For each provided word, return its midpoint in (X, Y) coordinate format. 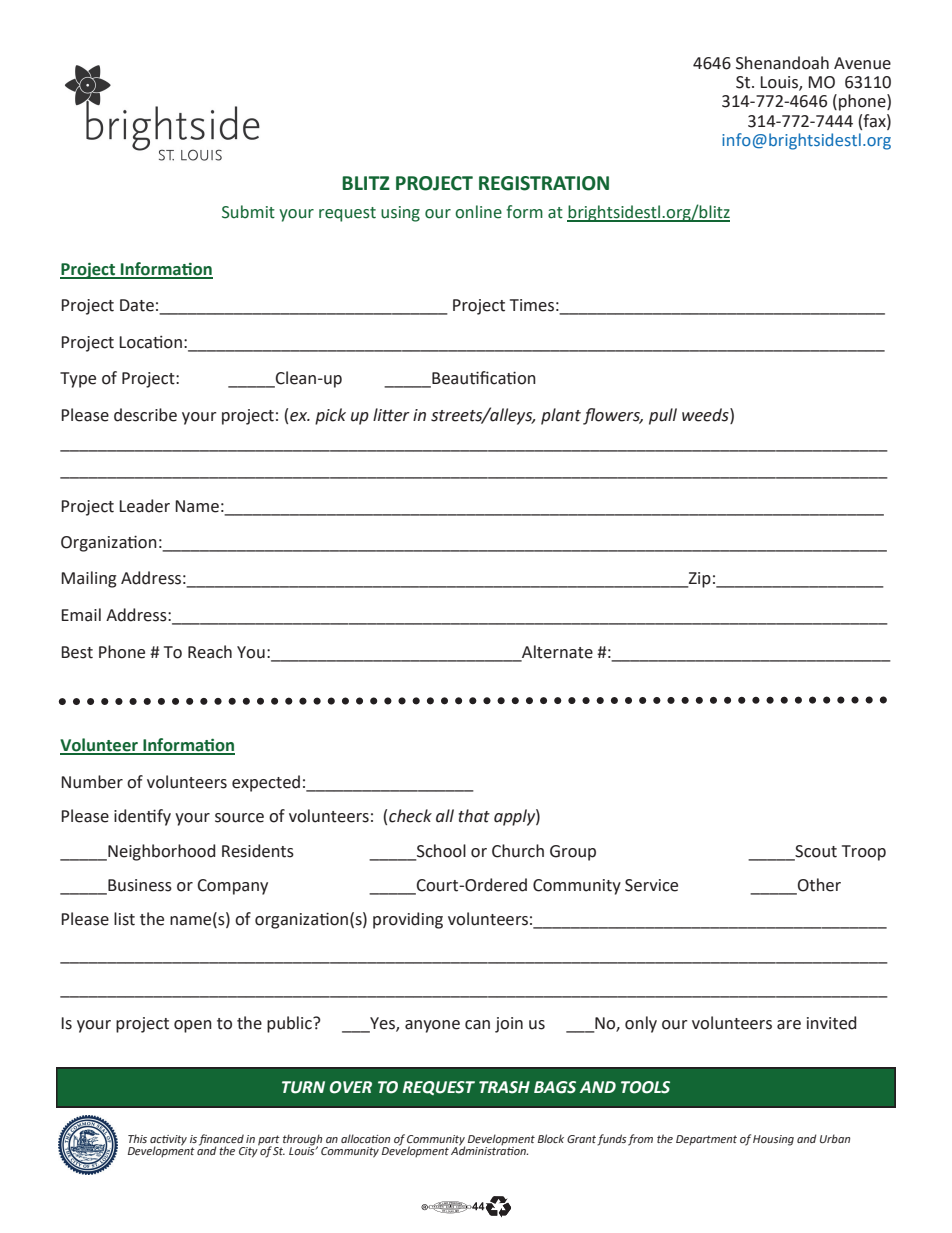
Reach (210, 652)
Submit (248, 212)
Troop (864, 853)
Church (518, 851)
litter (391, 415)
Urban (835, 1138)
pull (663, 416)
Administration (489, 1149)
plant (561, 416)
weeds (706, 415)
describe (145, 415)
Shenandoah (782, 63)
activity (168, 1141)
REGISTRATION (544, 183)
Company (232, 887)
